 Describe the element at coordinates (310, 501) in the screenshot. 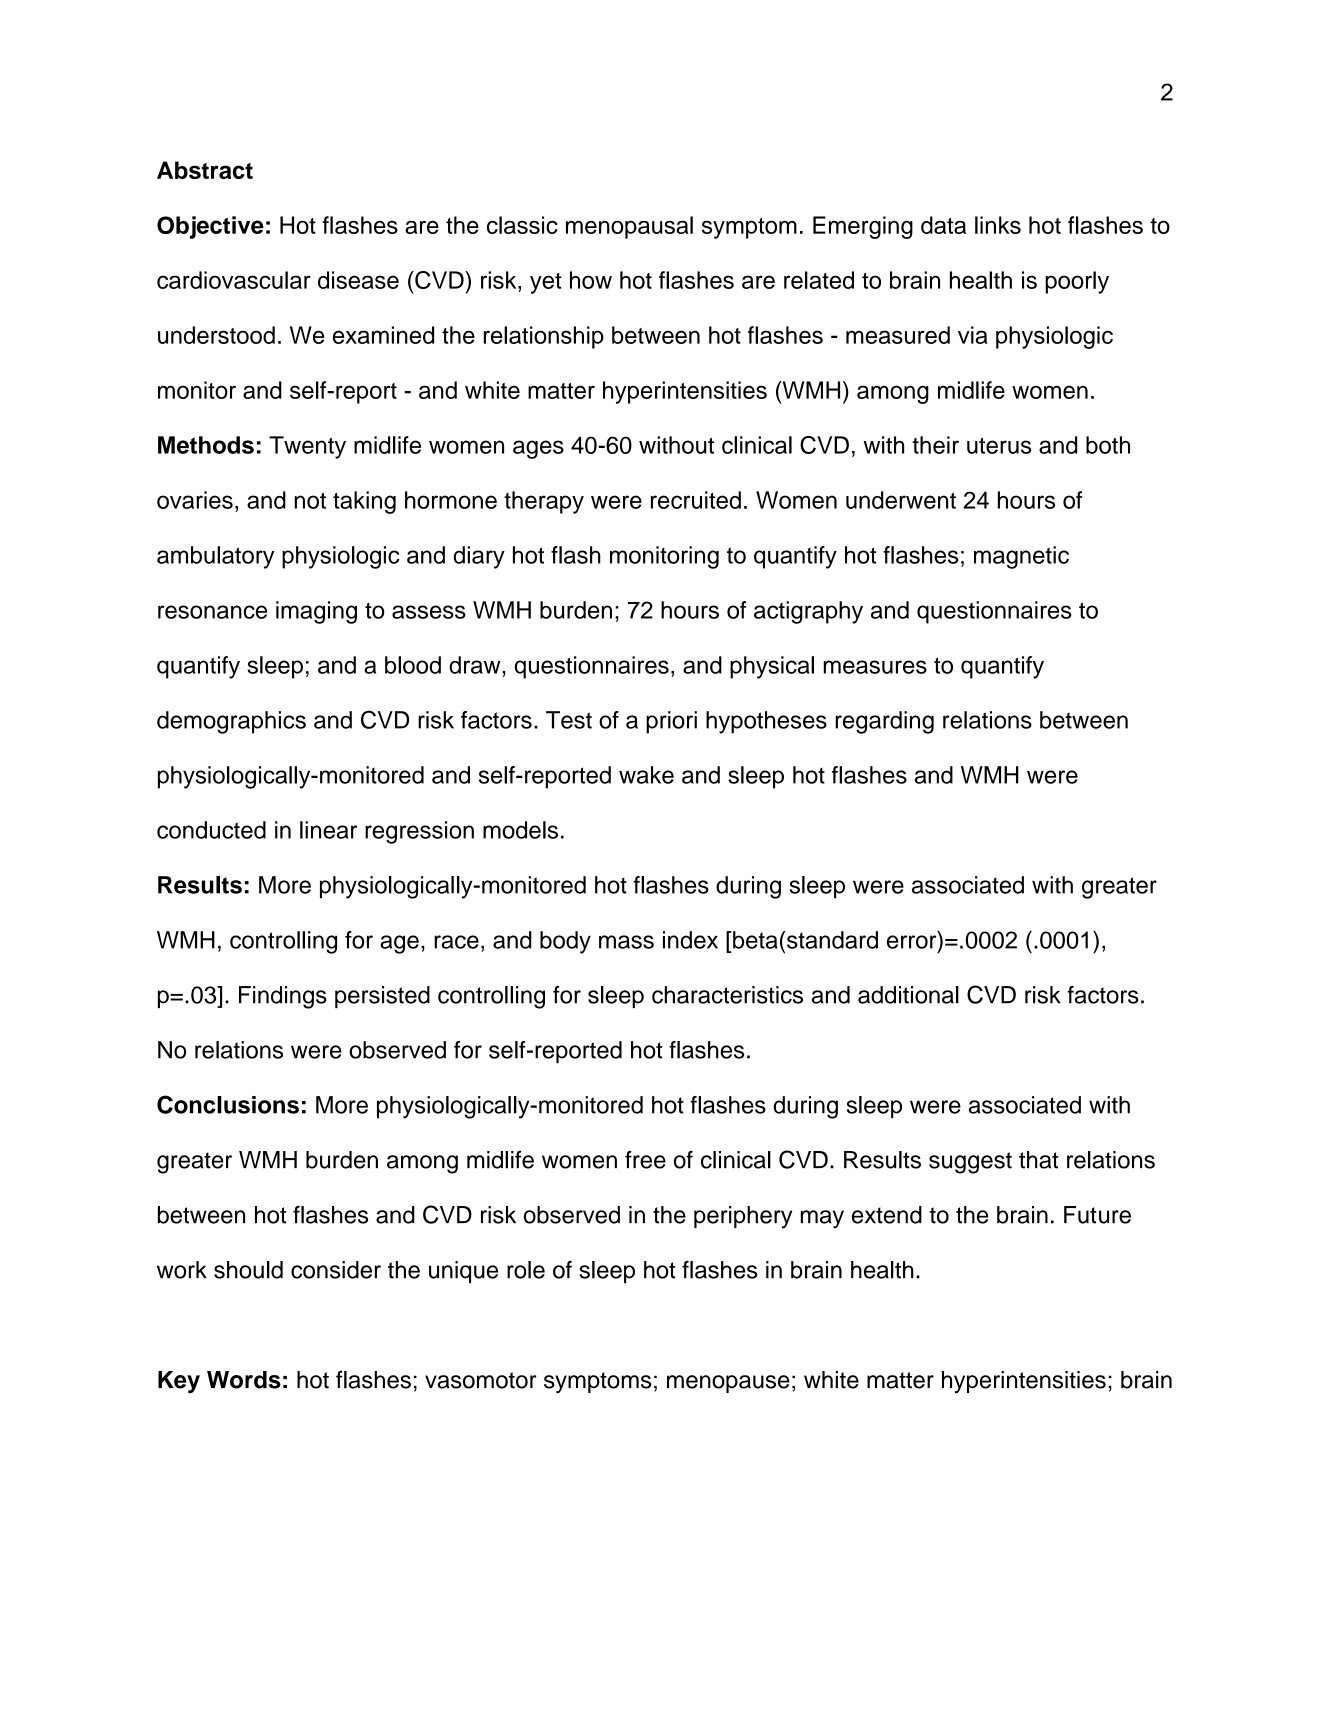

I see `not` at that location.
